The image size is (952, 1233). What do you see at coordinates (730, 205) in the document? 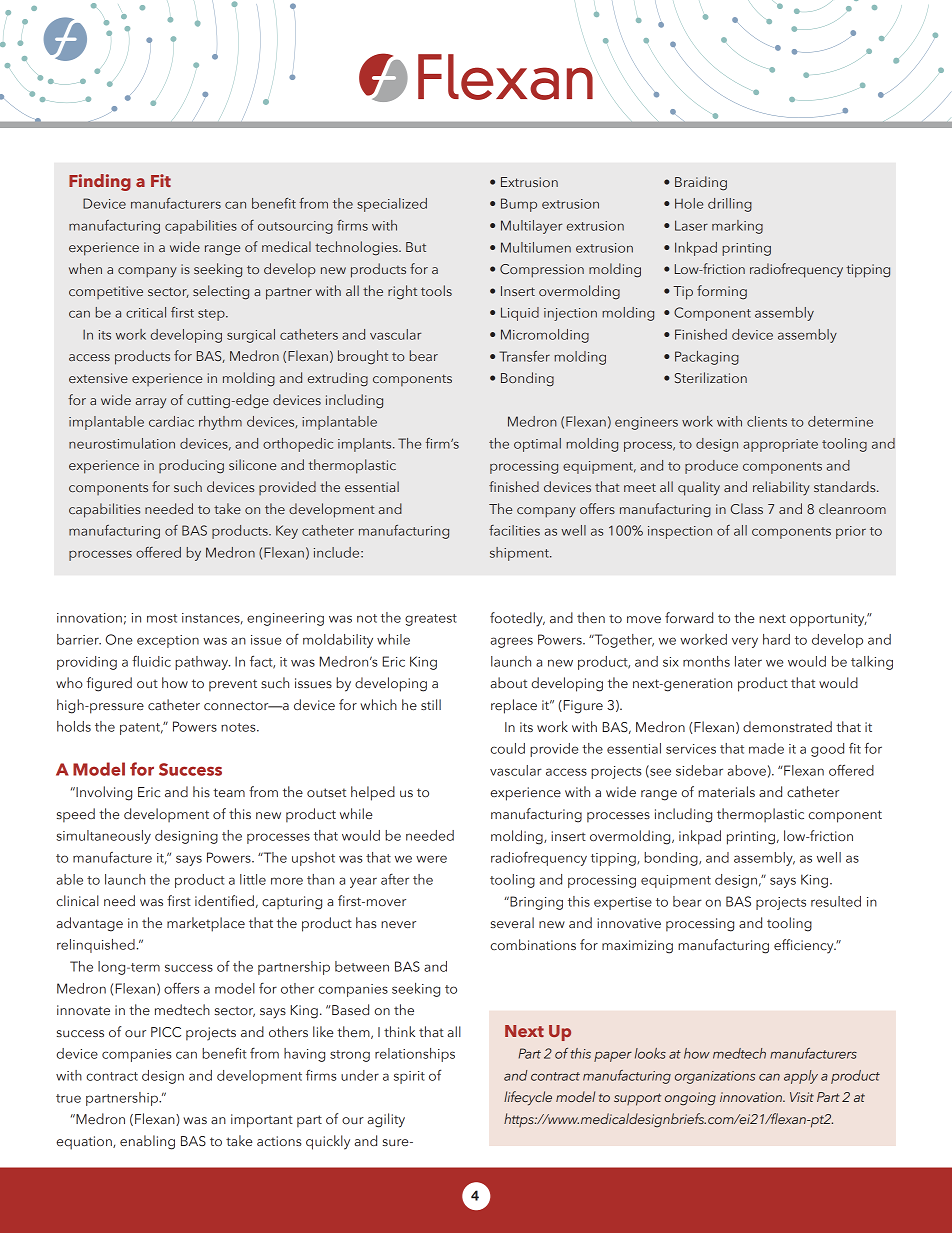
I see `drilling` at bounding box center [730, 205].
